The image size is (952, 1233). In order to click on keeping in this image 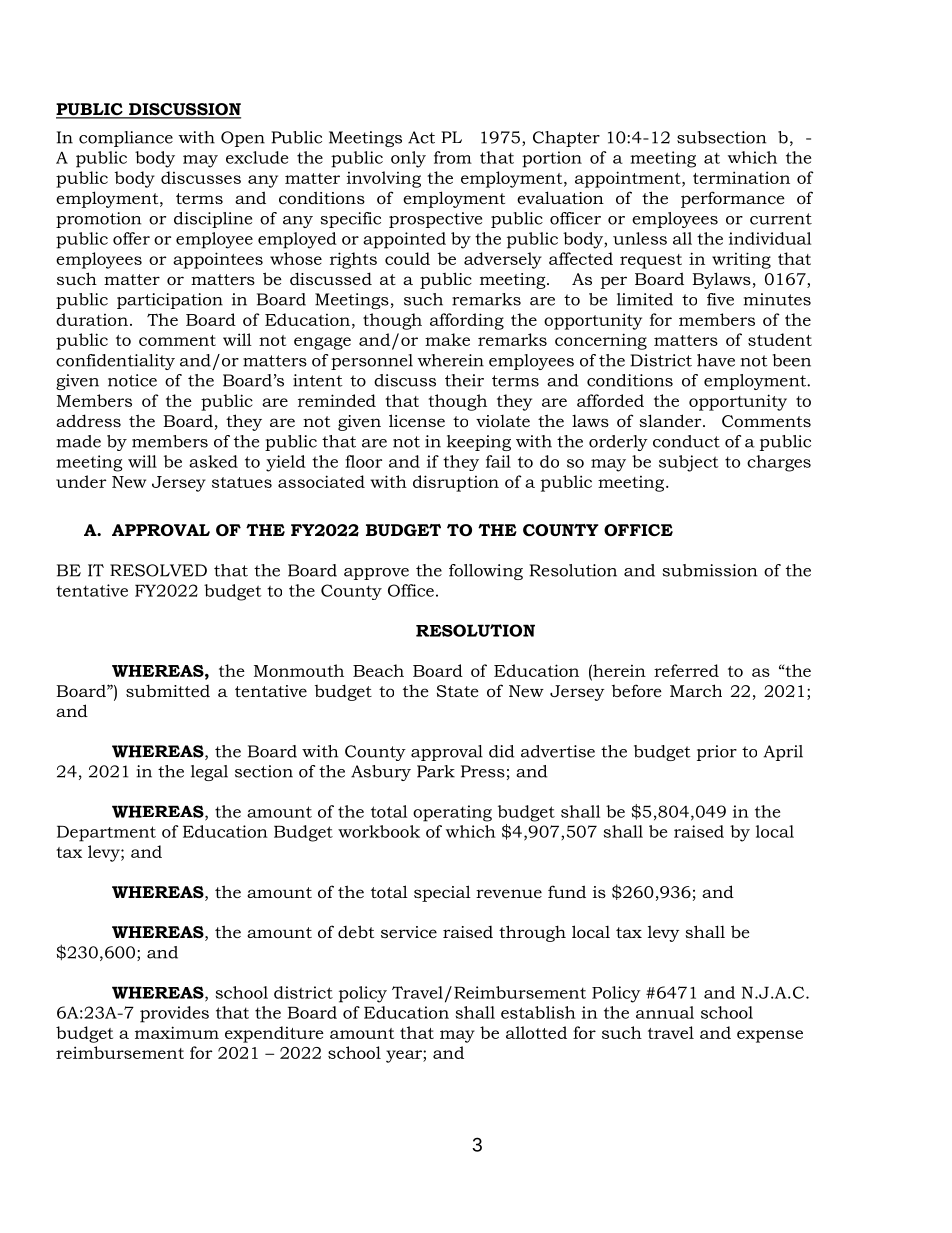, I will do `click(479, 443)`.
